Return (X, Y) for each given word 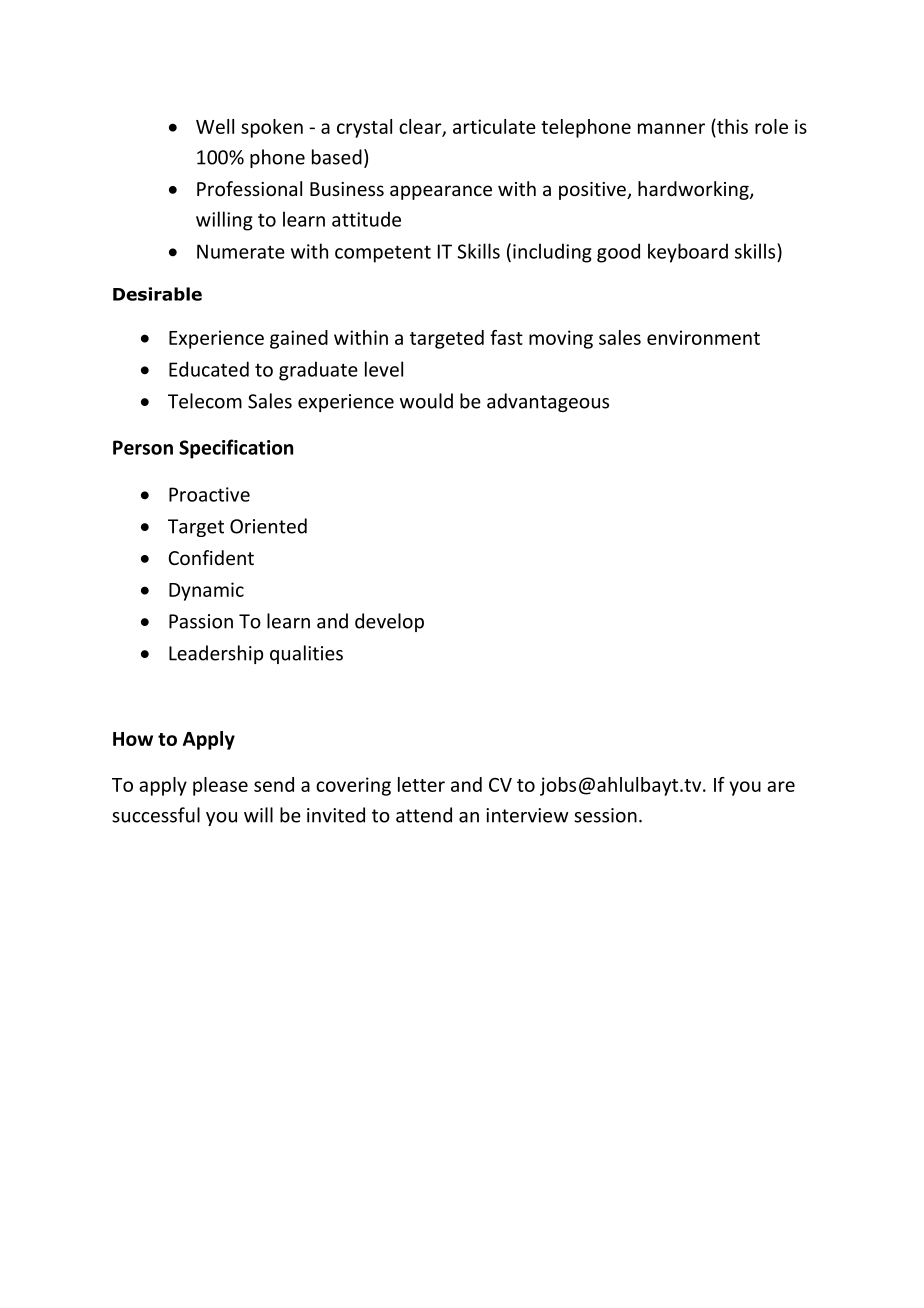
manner (671, 128)
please (220, 786)
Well (215, 126)
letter (421, 784)
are (781, 786)
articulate (494, 126)
